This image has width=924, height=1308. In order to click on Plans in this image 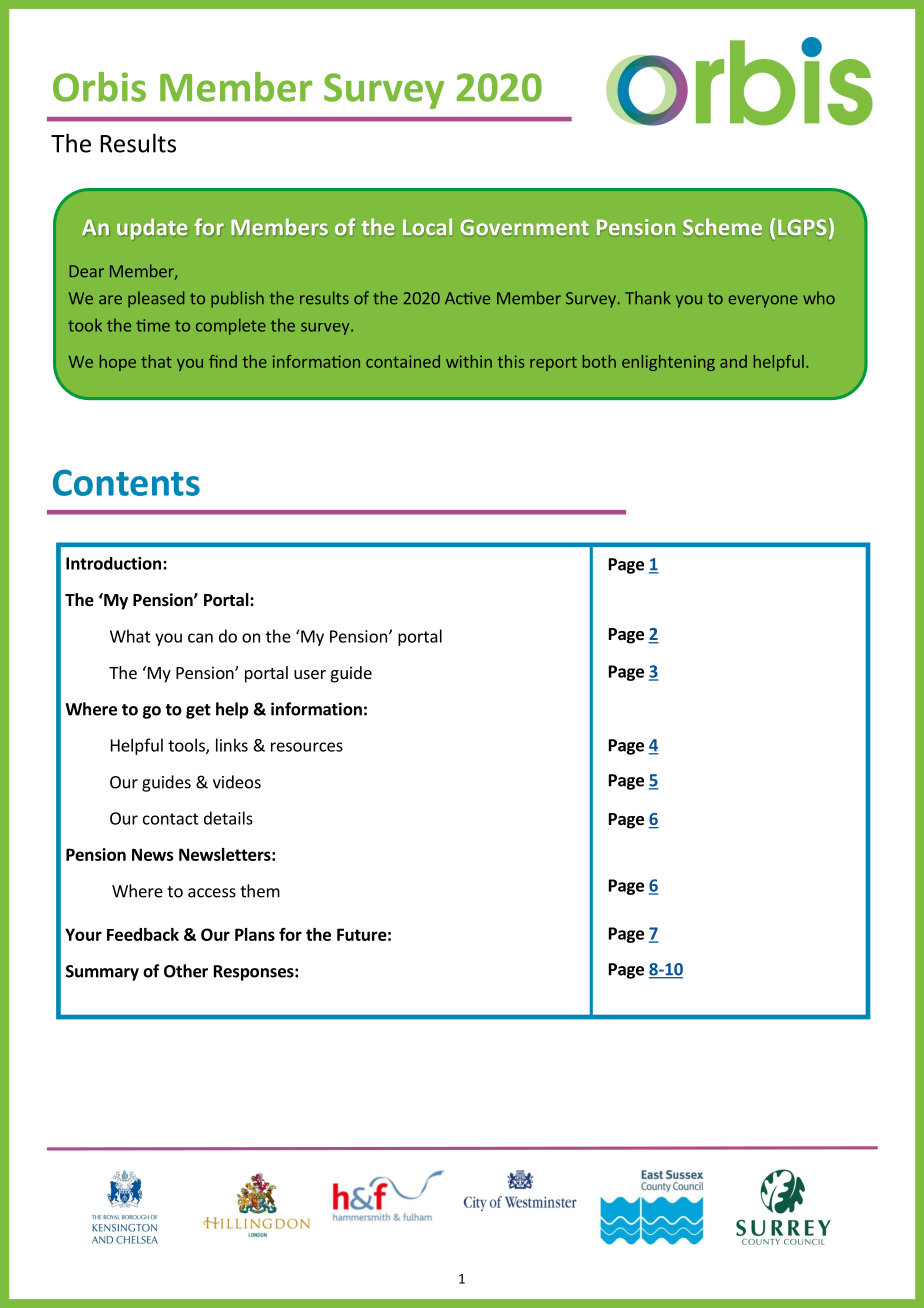, I will do `click(255, 934)`.
